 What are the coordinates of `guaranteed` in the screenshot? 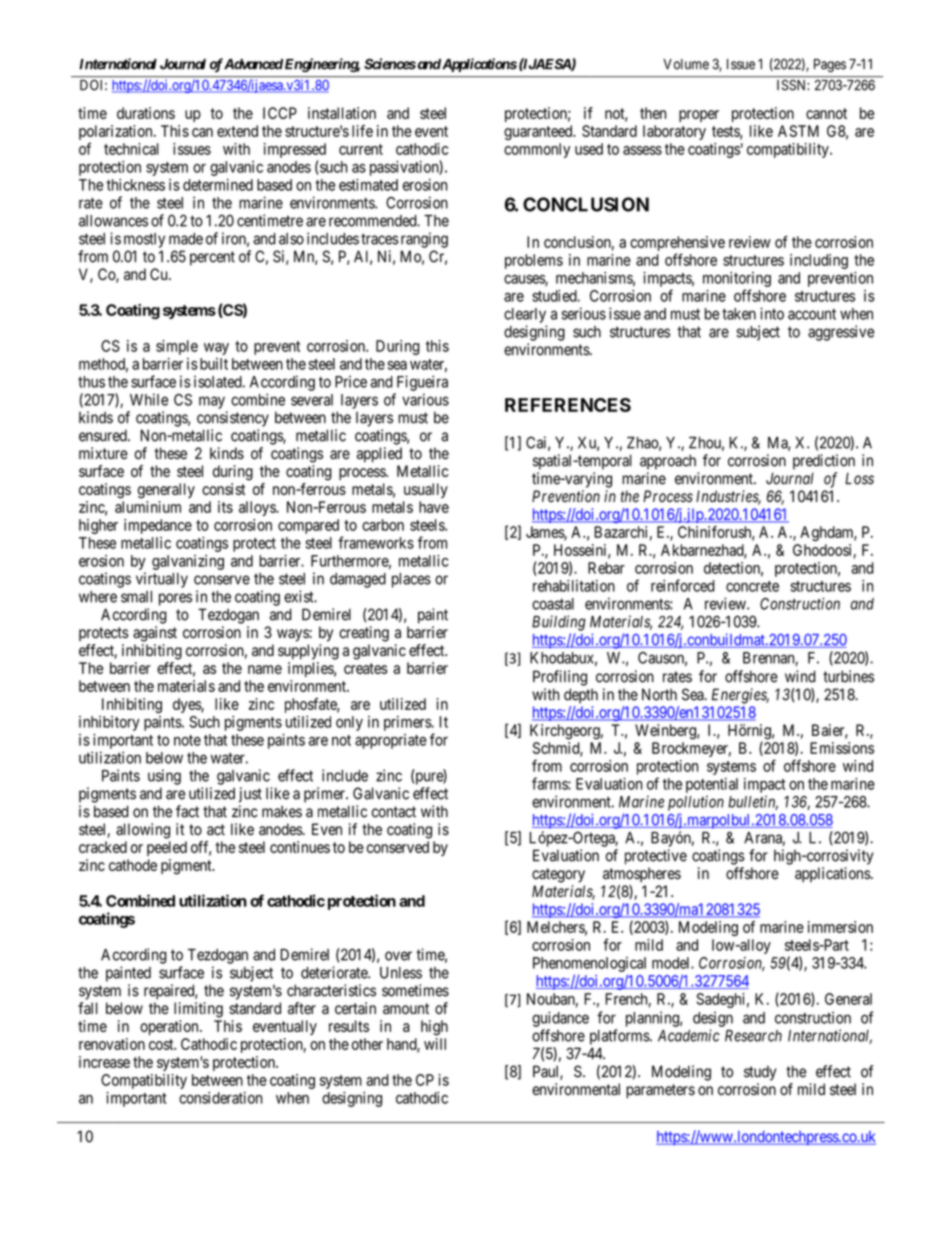 It's located at (539, 132).
